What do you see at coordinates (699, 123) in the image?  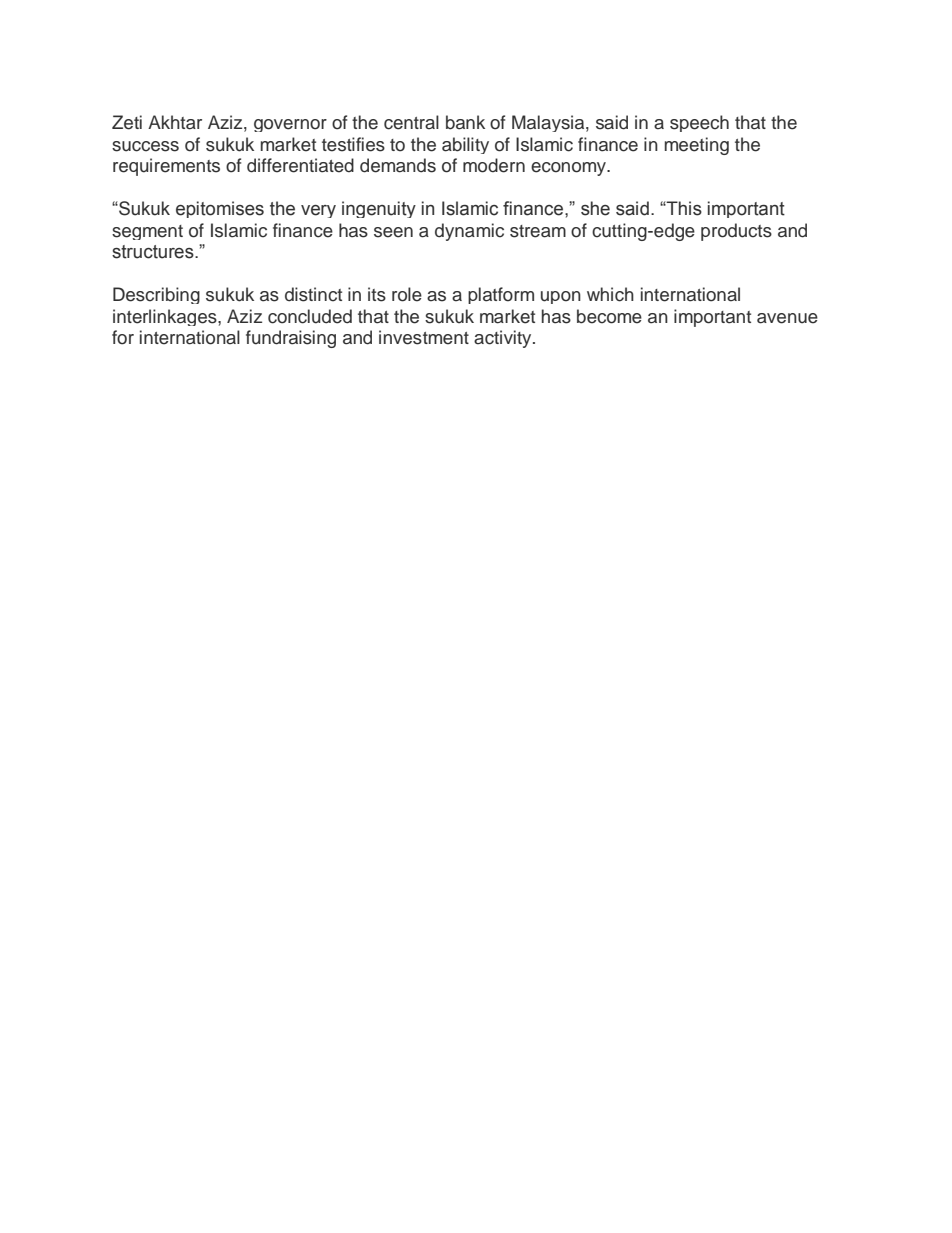 I see `speech` at bounding box center [699, 123].
